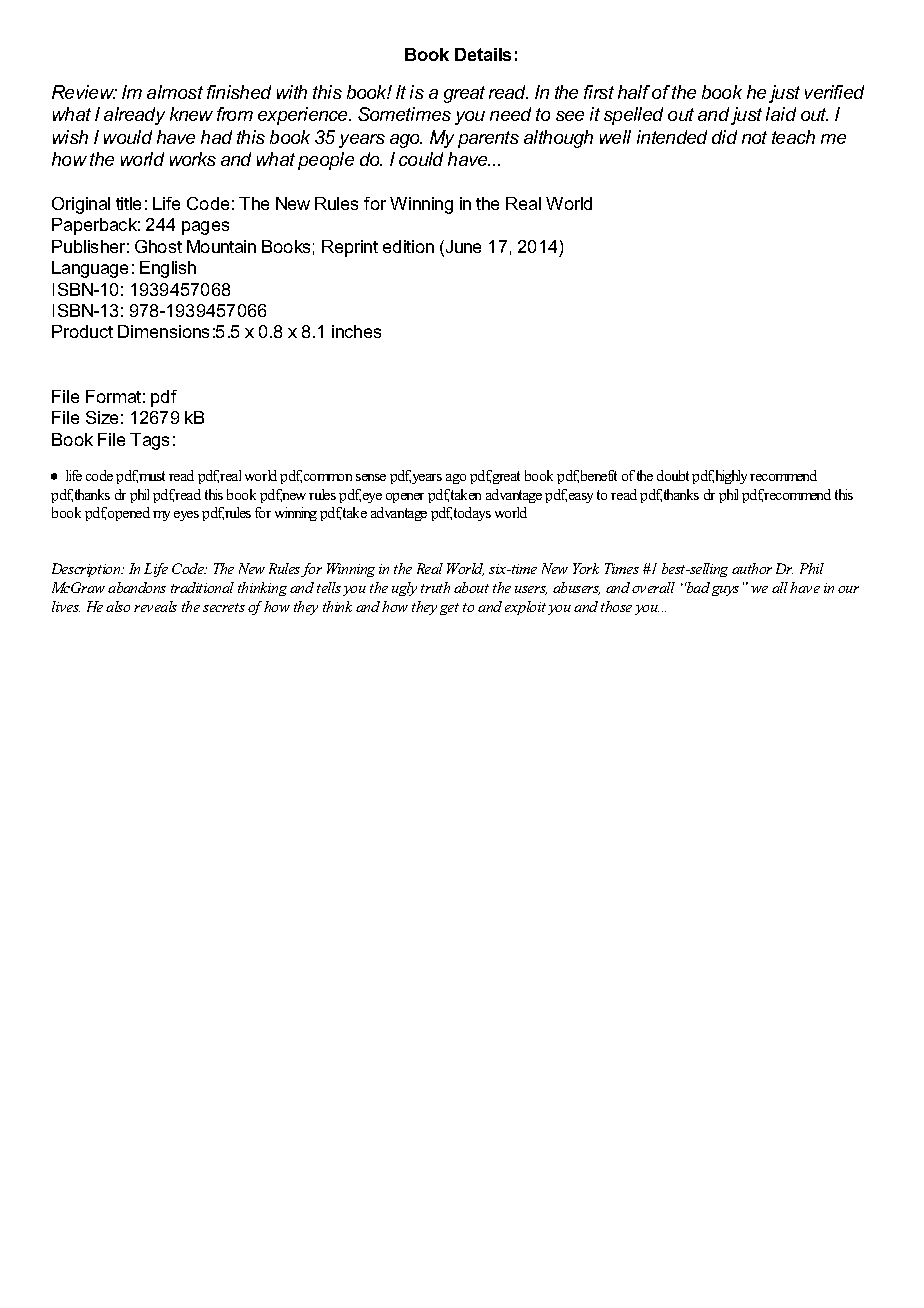 The width and height of the screenshot is (924, 1308). Describe the element at coordinates (371, 477) in the screenshot. I see `sense` at that location.
